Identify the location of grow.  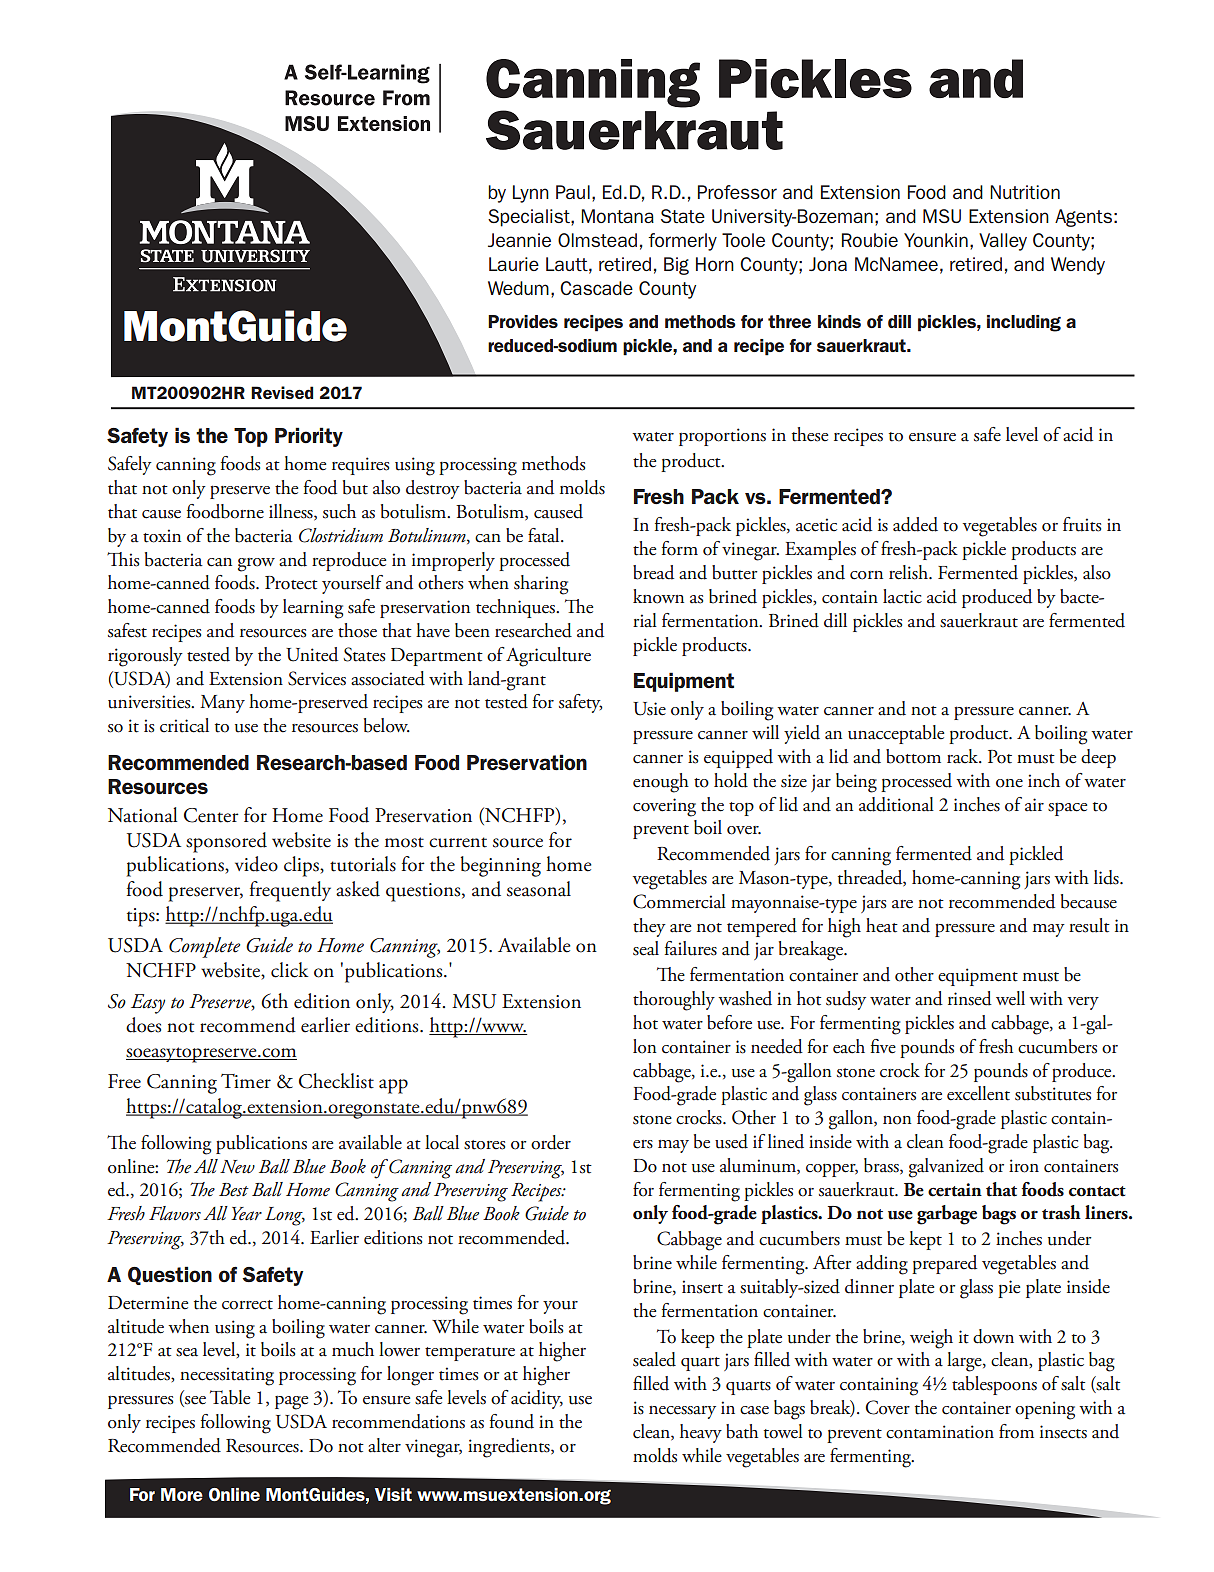
(256, 565).
